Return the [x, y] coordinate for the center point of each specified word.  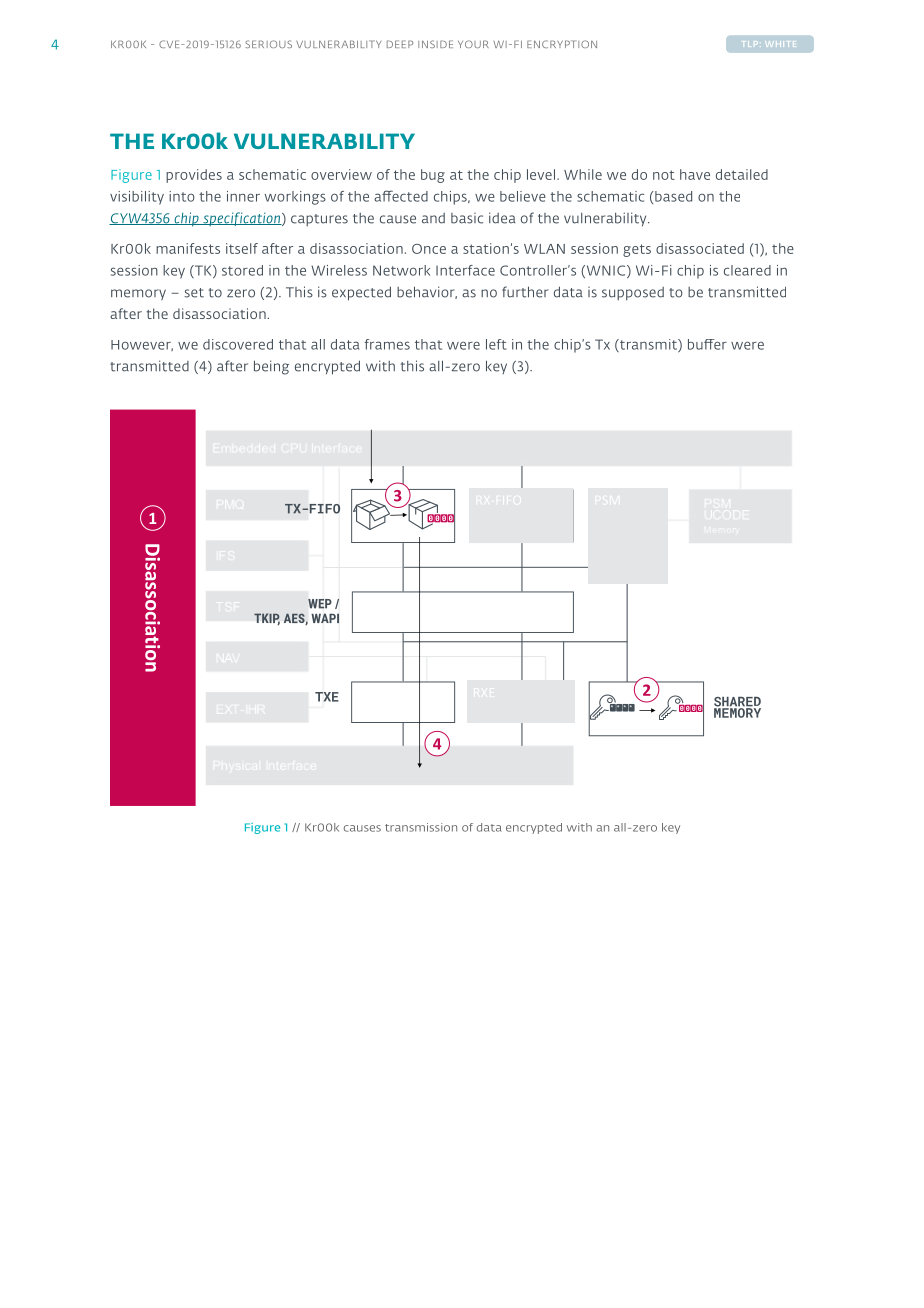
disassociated [700, 248]
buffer [707, 344]
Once [429, 249]
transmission [421, 827]
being [271, 367]
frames [387, 344]
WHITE [779, 44]
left [496, 344]
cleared [747, 270]
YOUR [473, 44]
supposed [633, 294]
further [525, 292]
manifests [188, 248]
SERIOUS [268, 44]
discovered [238, 344]
